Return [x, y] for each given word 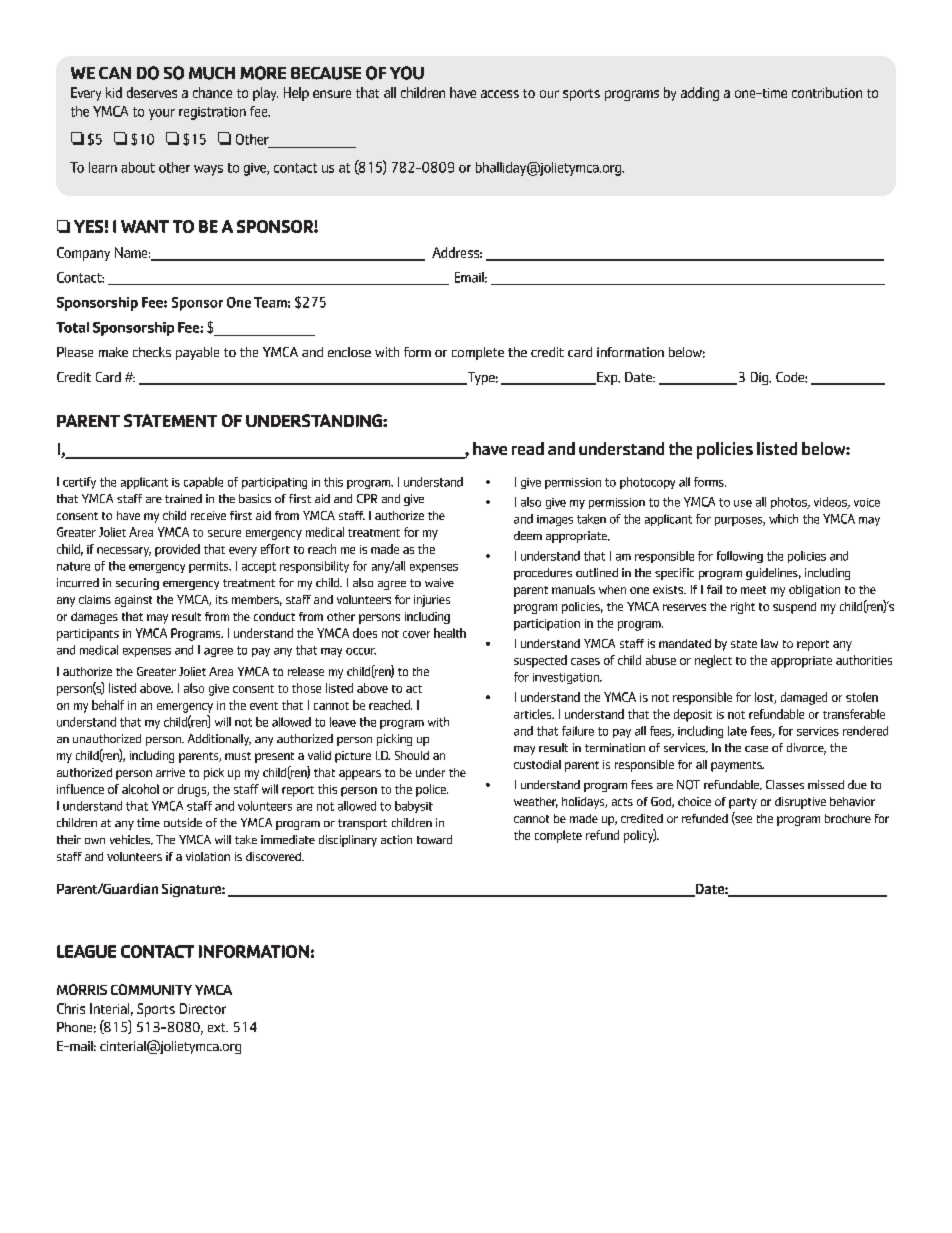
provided [177, 550]
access [500, 94]
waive [439, 582]
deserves [152, 92]
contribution [827, 92]
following [740, 557]
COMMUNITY [151, 989]
